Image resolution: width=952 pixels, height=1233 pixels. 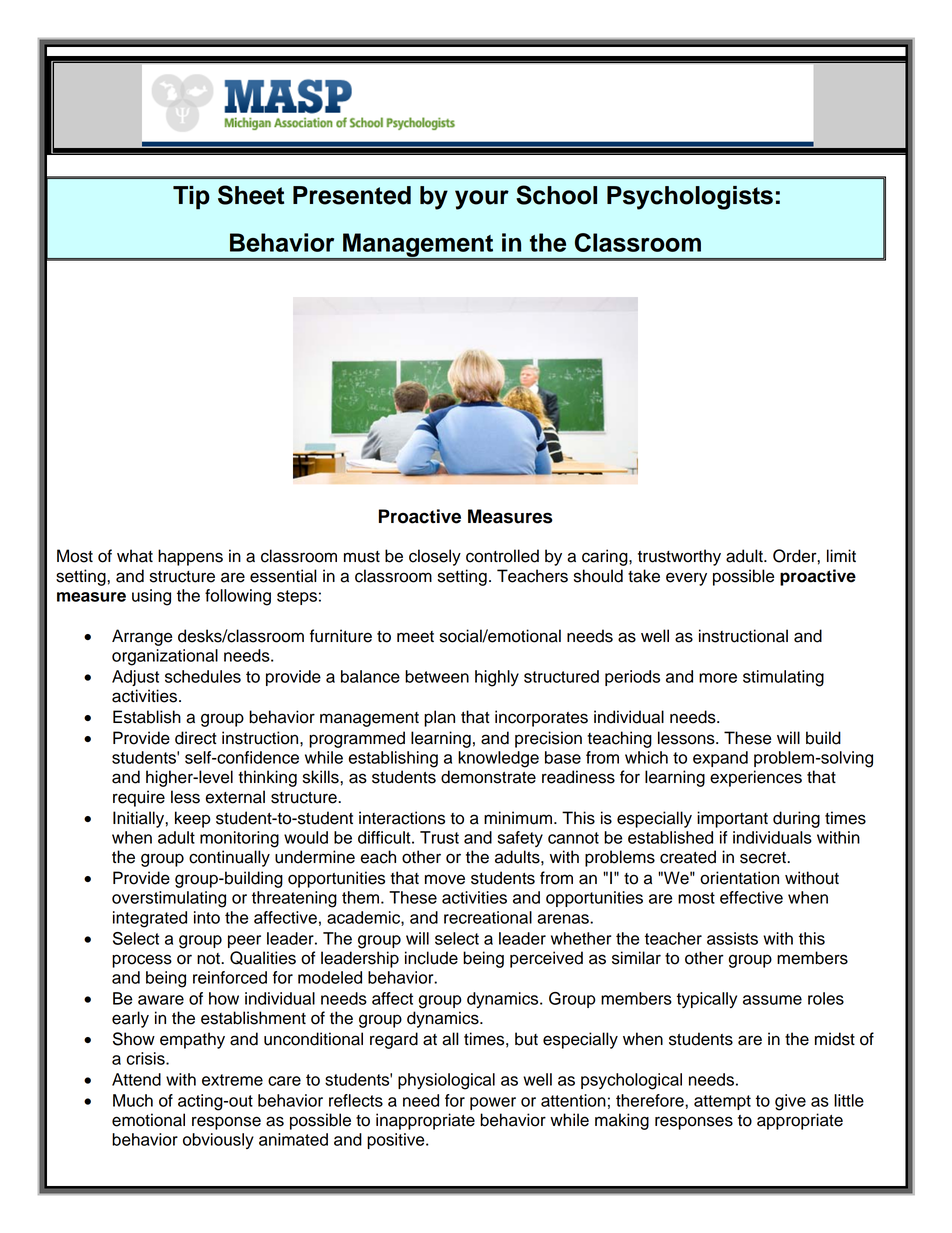 What do you see at coordinates (207, 917) in the screenshot?
I see `into` at bounding box center [207, 917].
